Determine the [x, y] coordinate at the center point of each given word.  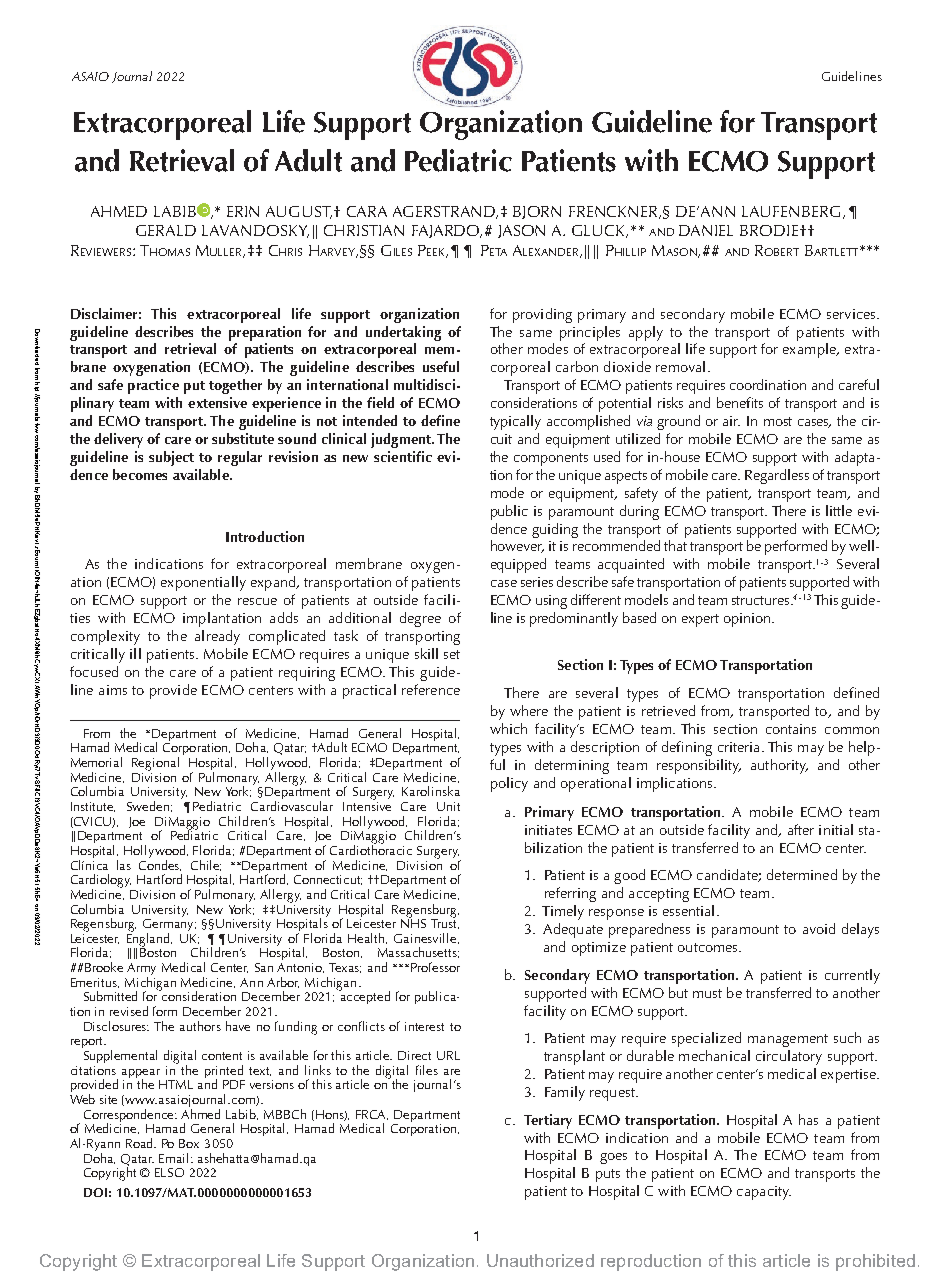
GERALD [166, 230]
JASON [521, 231]
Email [175, 1158]
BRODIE [769, 230]
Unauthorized [540, 1260]
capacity [764, 1193]
